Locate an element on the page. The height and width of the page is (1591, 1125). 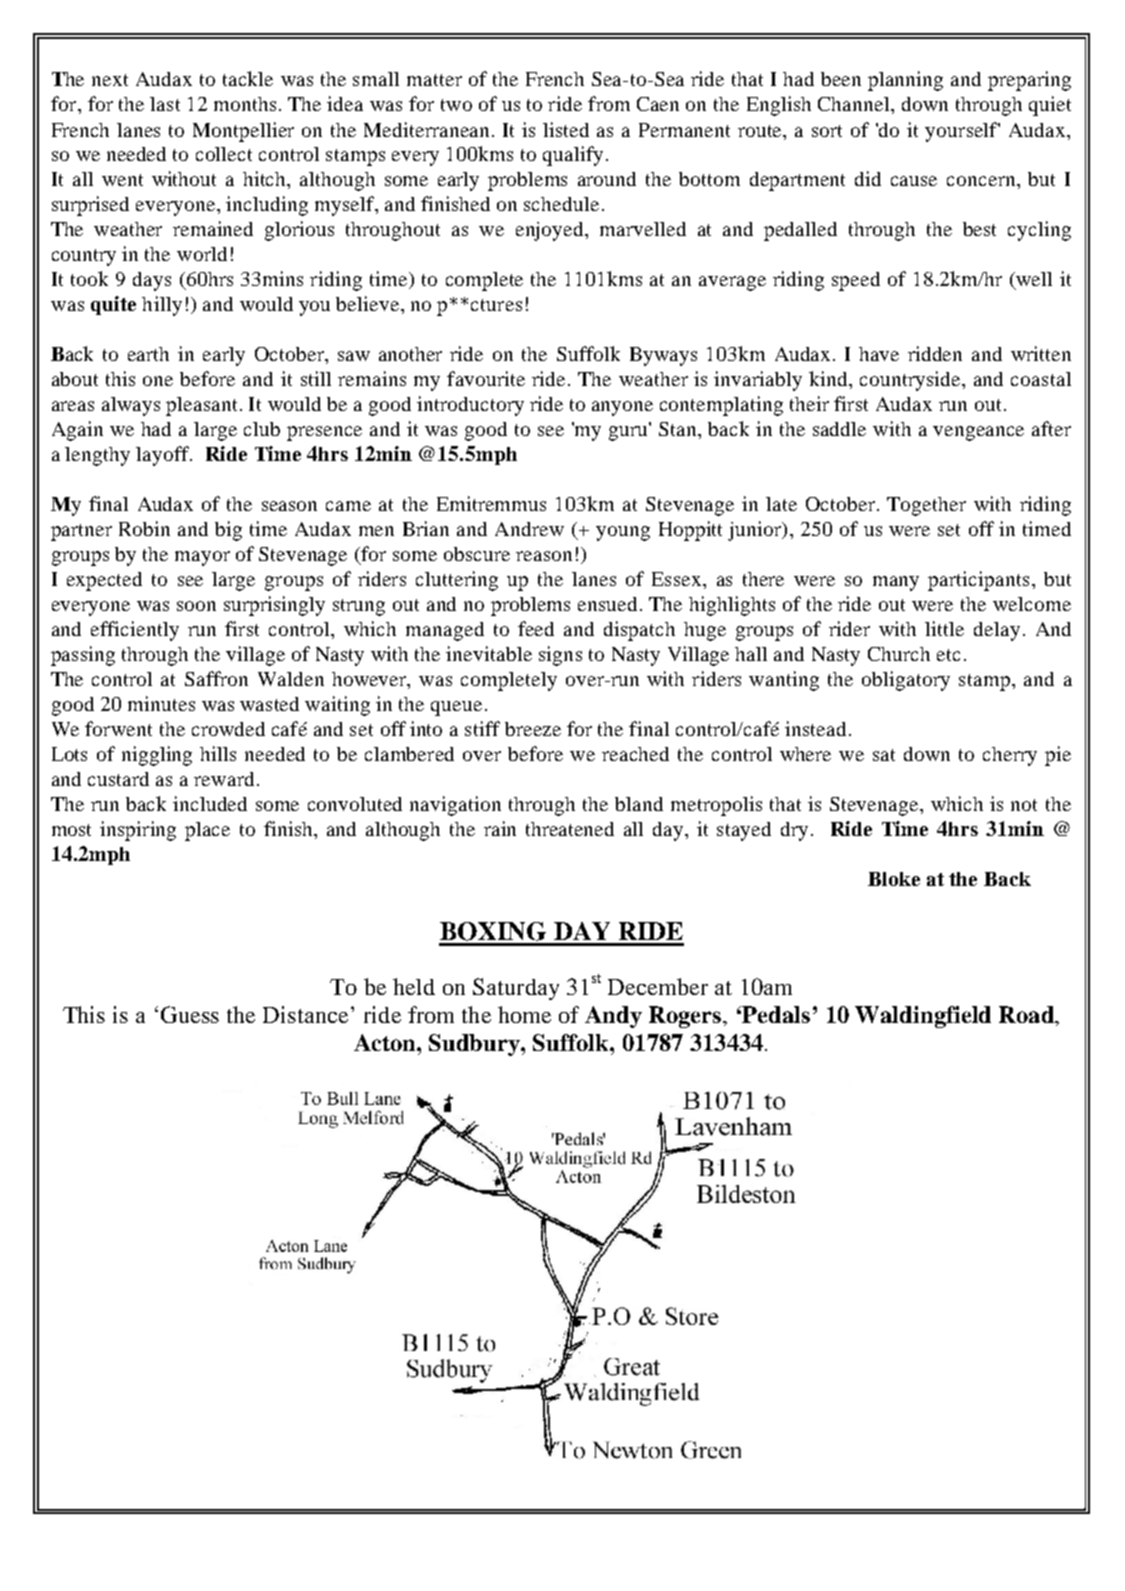
yourself is located at coordinates (962, 132).
